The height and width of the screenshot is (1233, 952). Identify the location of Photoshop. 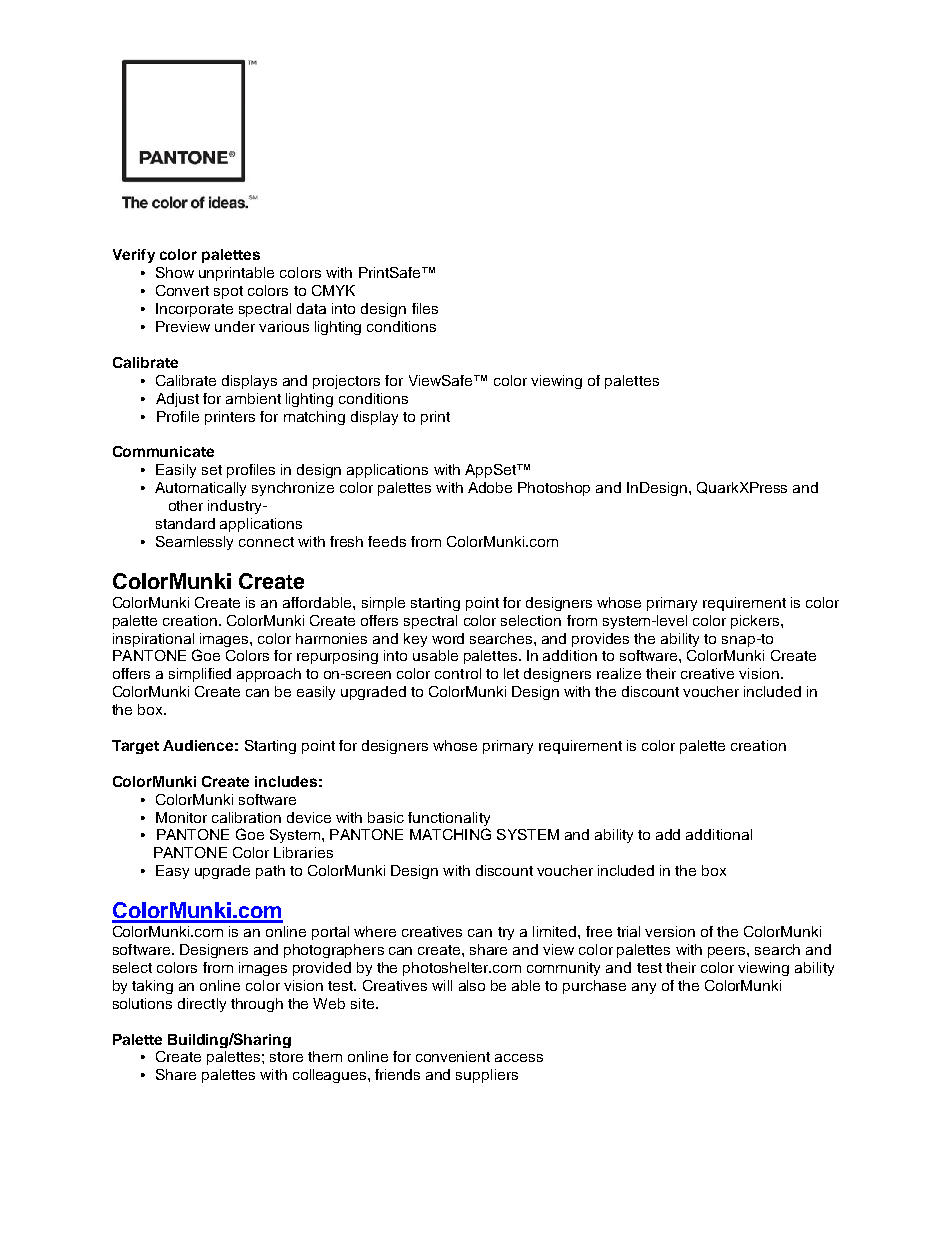
(554, 489).
